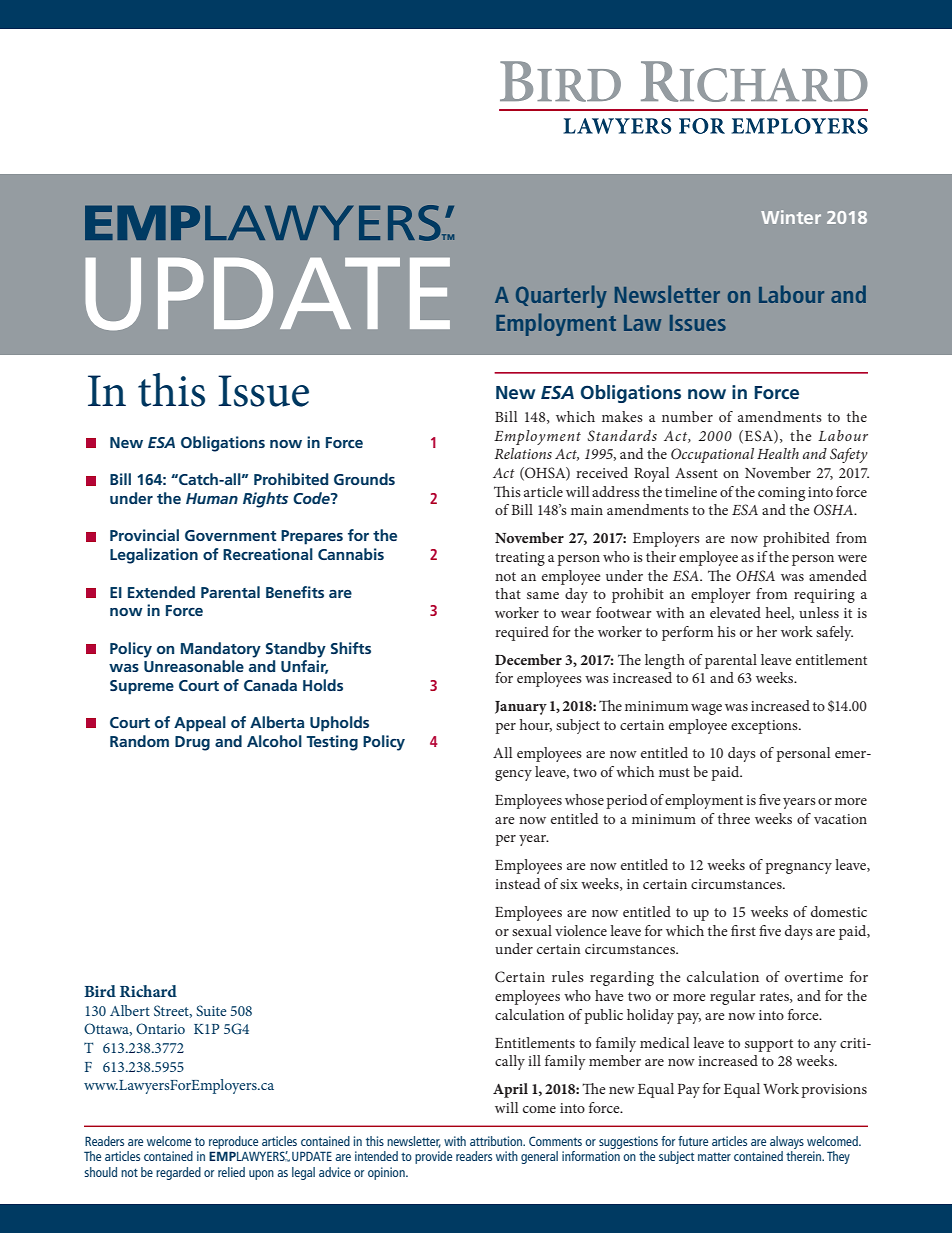  I want to click on reproduce, so click(233, 1142).
